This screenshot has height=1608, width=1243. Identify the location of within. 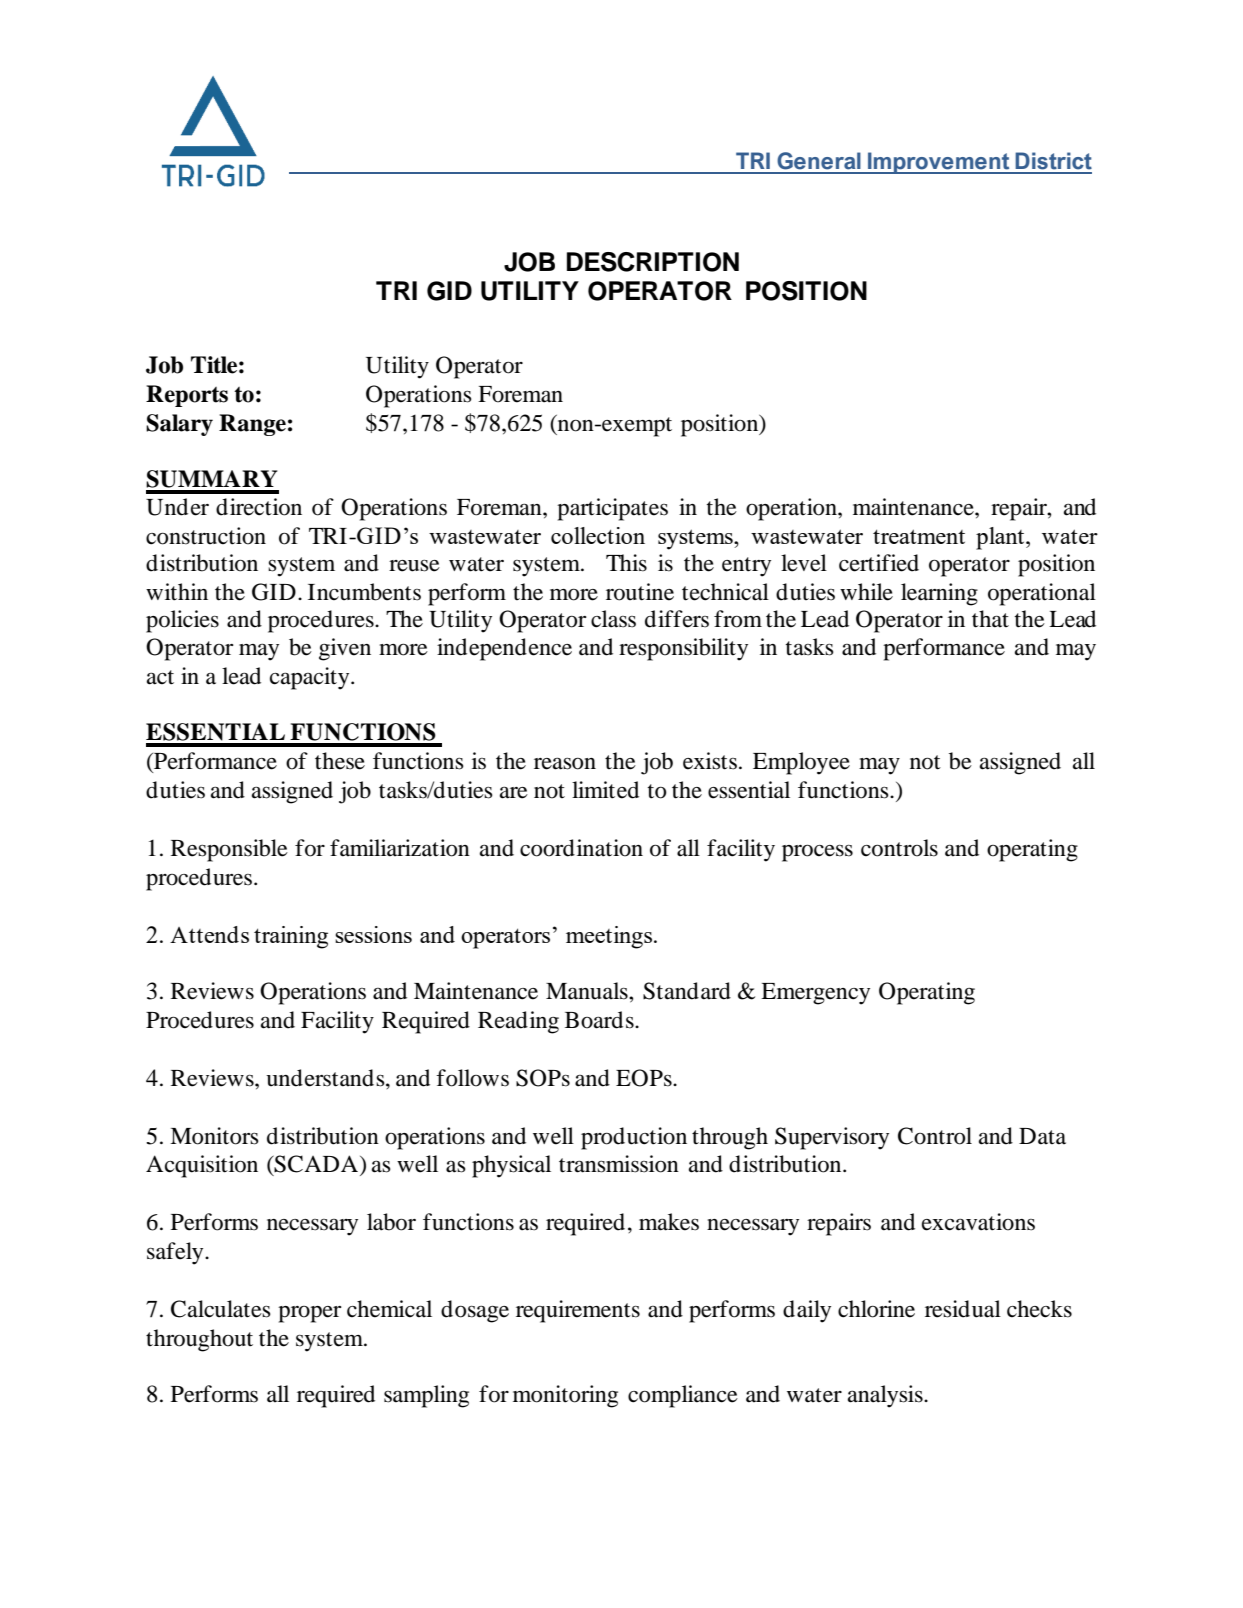
(177, 592).
